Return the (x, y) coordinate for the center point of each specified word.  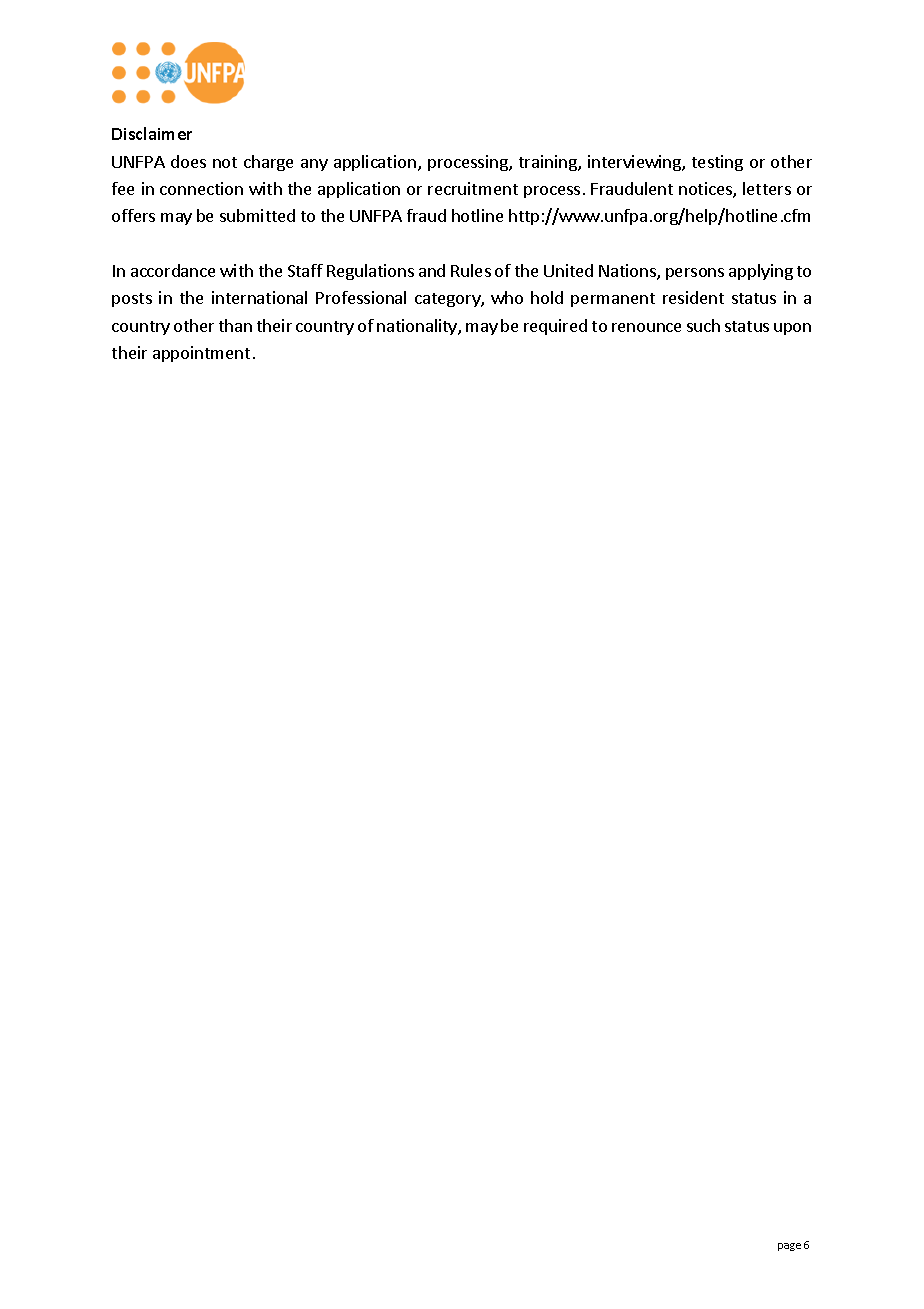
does (188, 161)
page (789, 1247)
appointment (201, 354)
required (555, 327)
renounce (646, 327)
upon (792, 329)
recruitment (473, 188)
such (703, 325)
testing (717, 163)
